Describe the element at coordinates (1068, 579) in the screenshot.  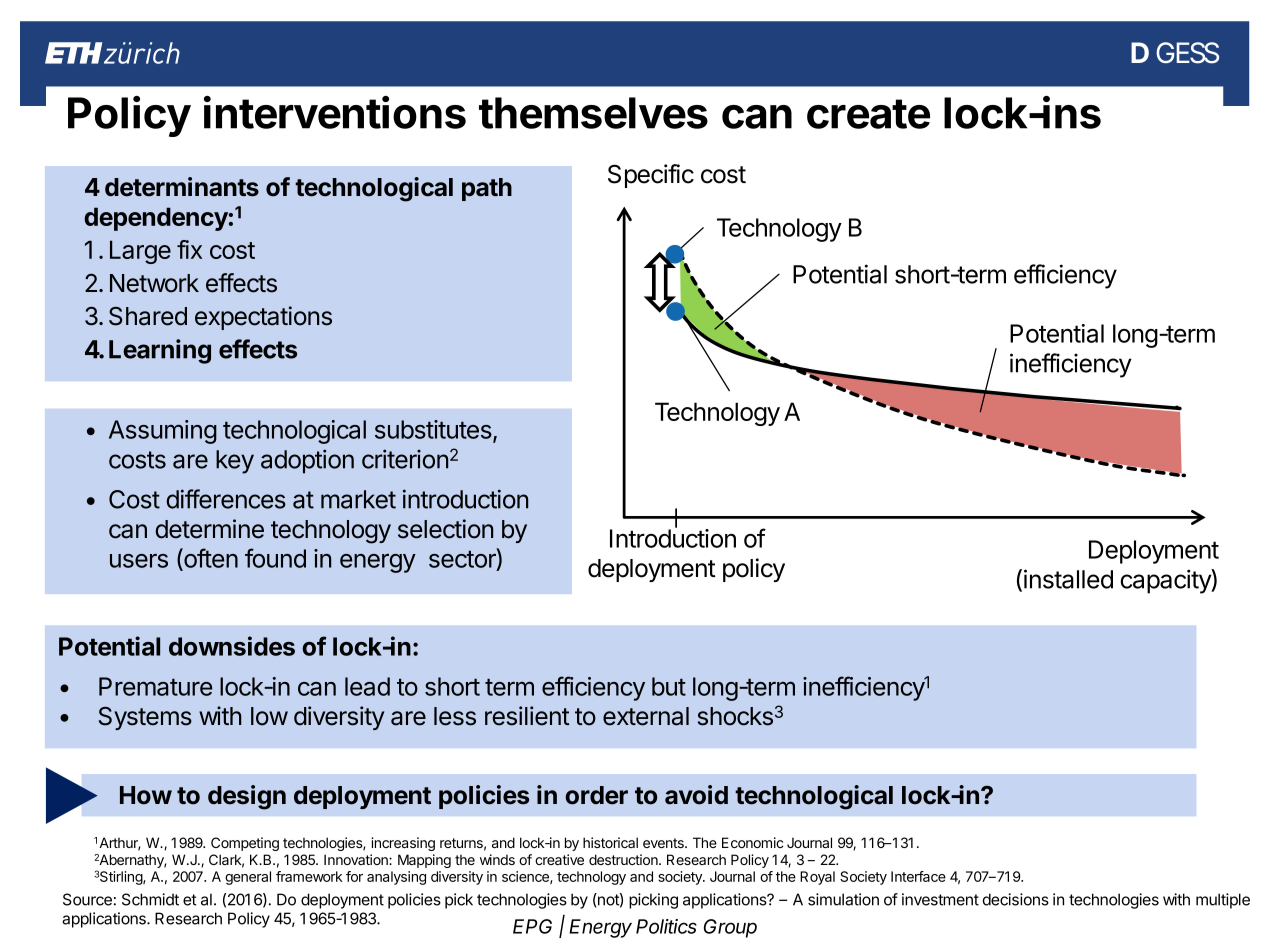
I see `installed` at that location.
